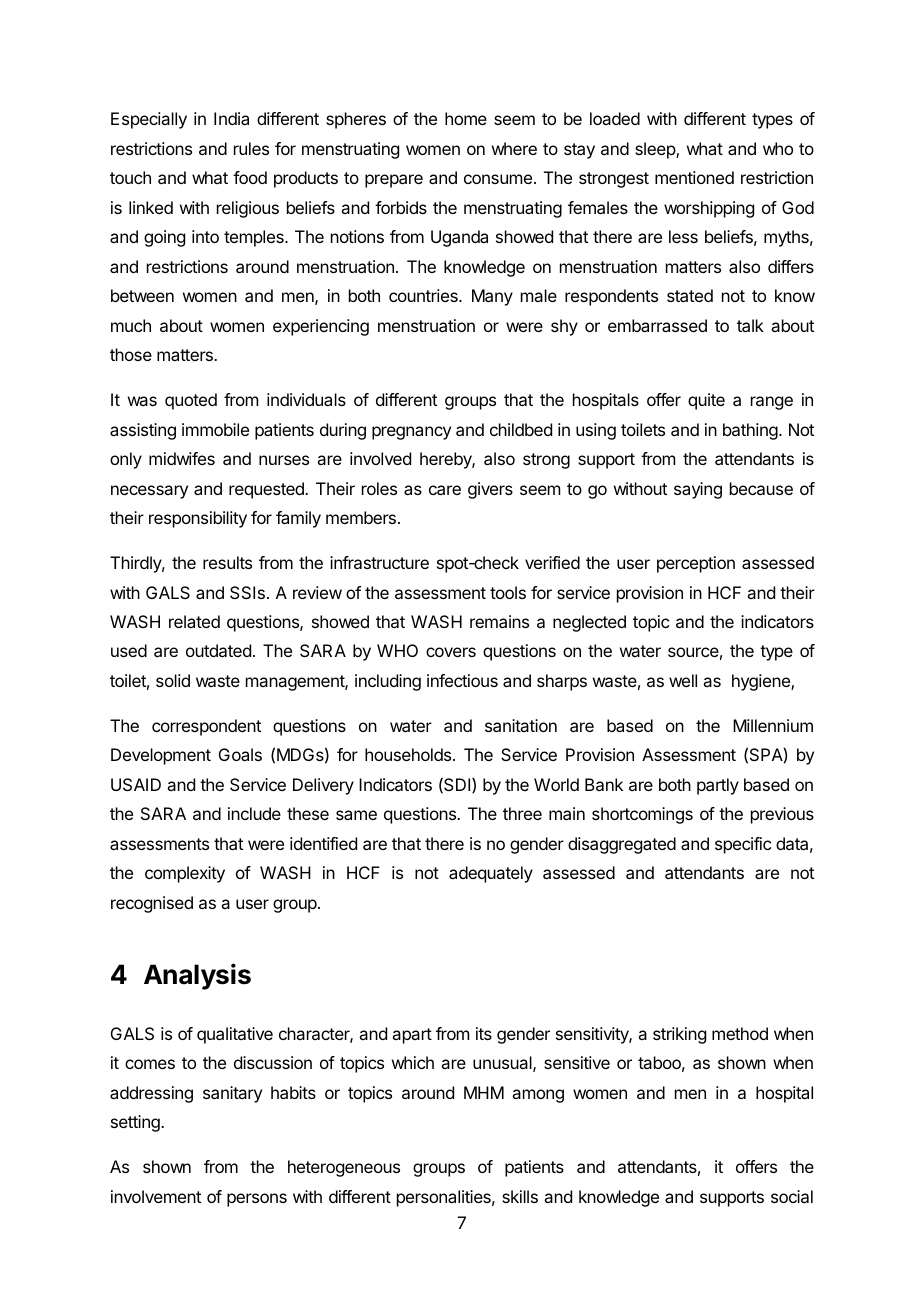 The width and height of the page is (924, 1308). I want to click on skills, so click(520, 1196).
